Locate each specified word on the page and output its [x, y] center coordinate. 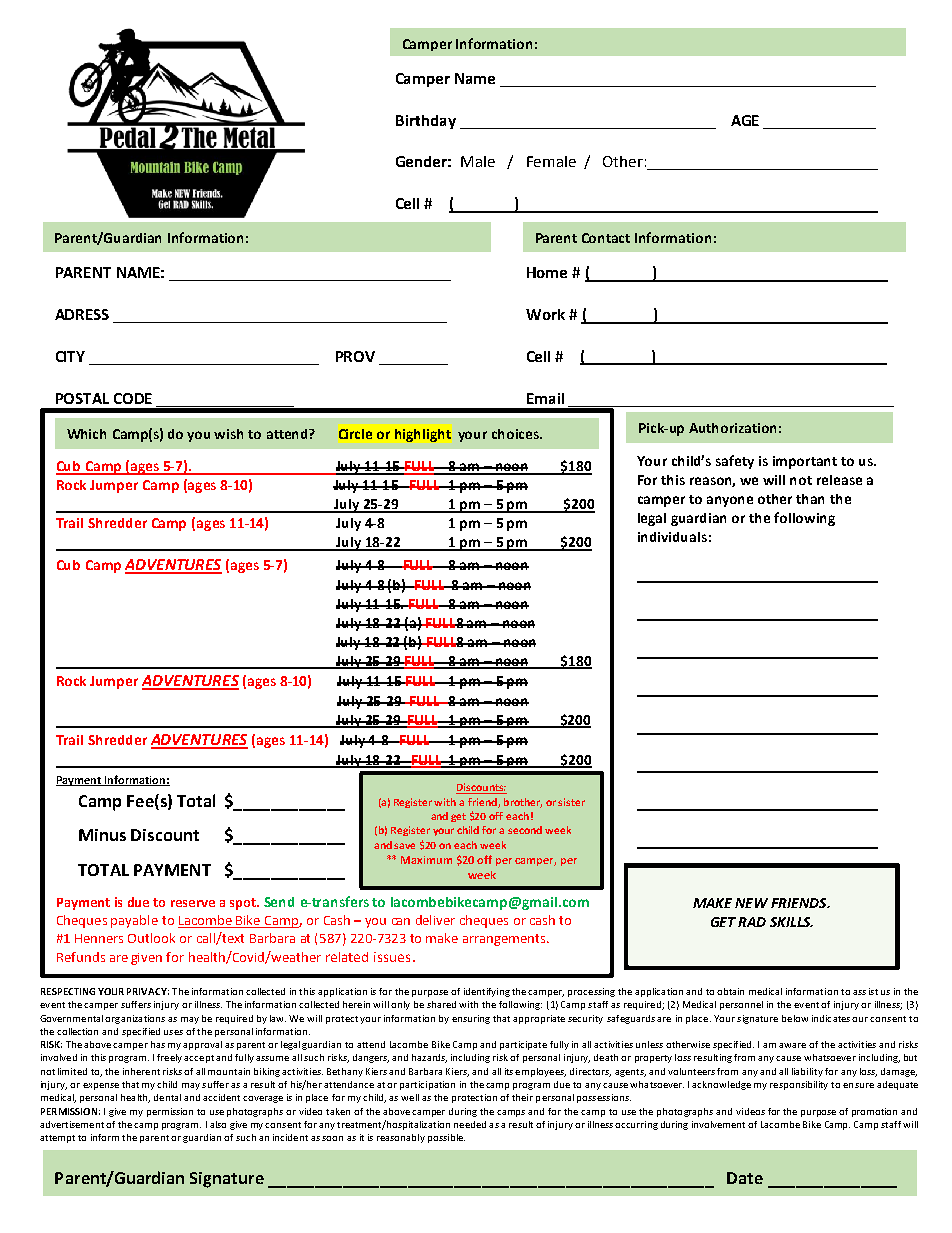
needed [470, 1124]
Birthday [426, 122]
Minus [102, 835]
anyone [730, 501]
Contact [606, 238]
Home [547, 272]
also [218, 1124]
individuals [672, 537]
